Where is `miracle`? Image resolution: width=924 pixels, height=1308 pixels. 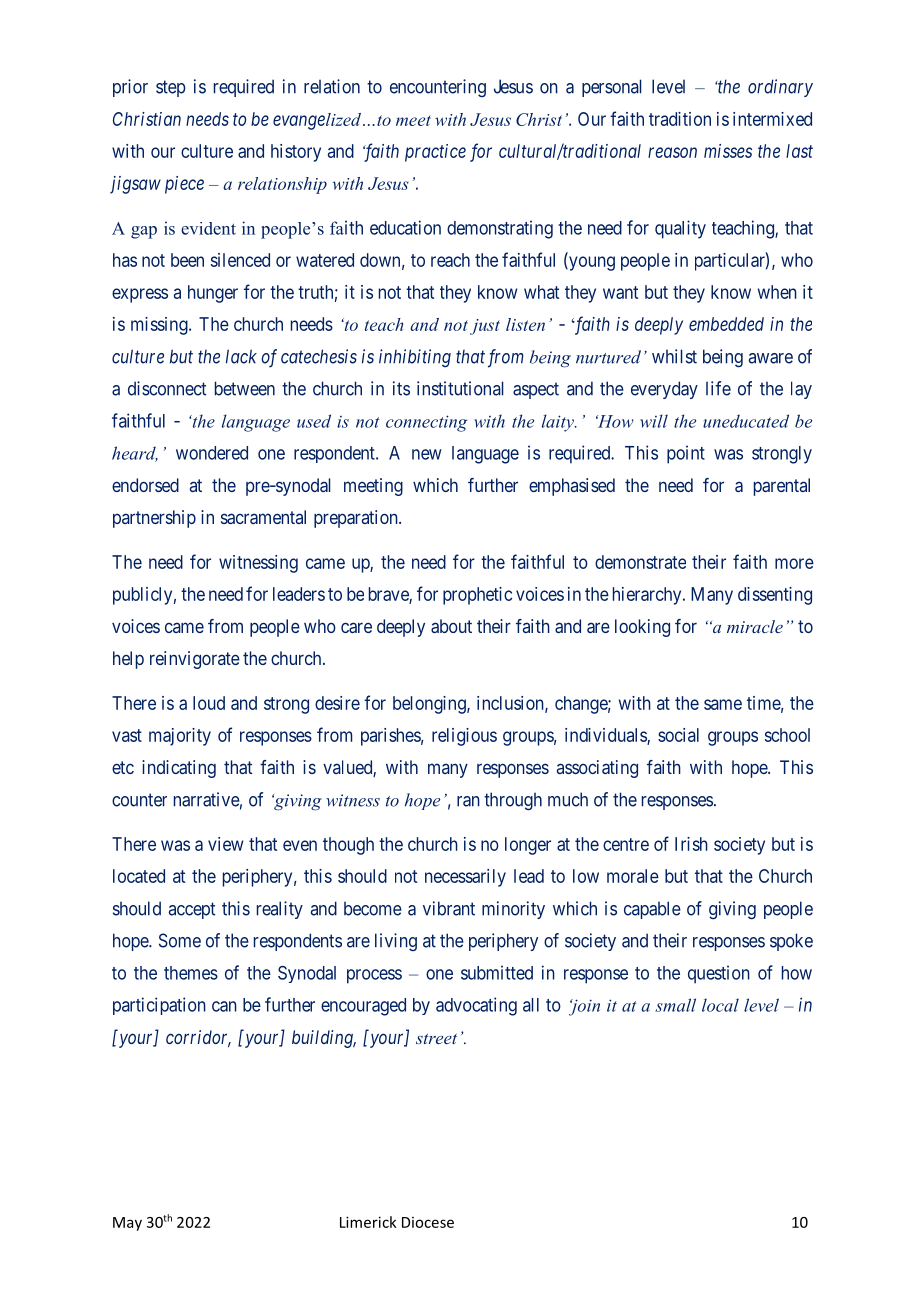
miracle is located at coordinates (755, 626).
